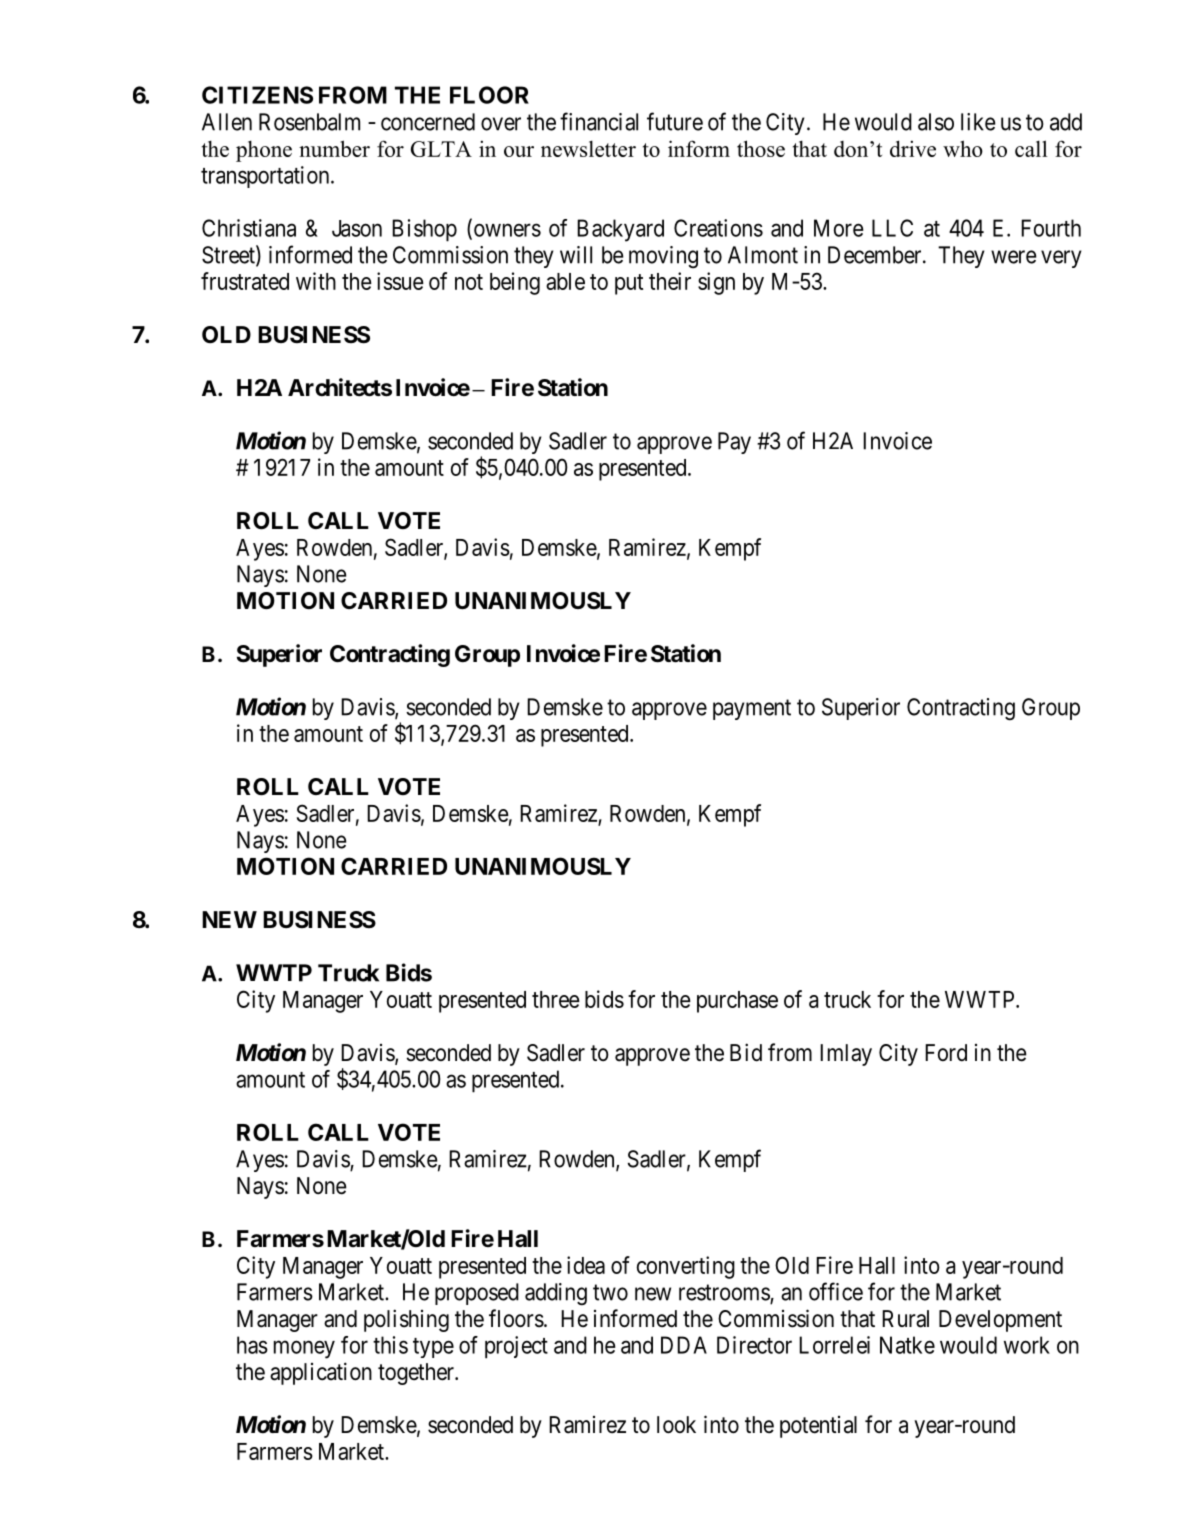  What do you see at coordinates (334, 148) in the screenshot?
I see `number` at bounding box center [334, 148].
